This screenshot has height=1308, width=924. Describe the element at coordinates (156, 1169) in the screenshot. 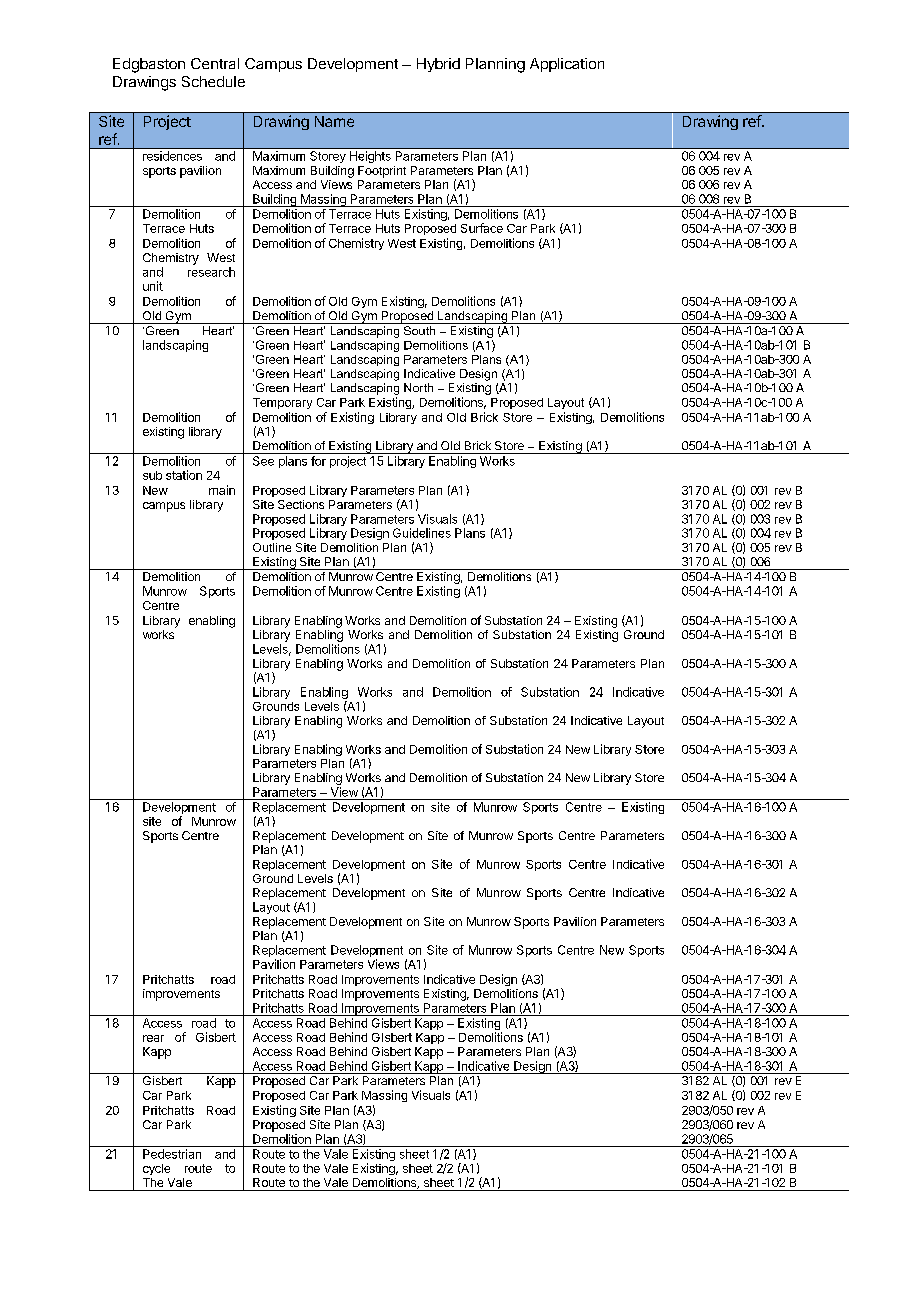

I see `cycle` at that location.
